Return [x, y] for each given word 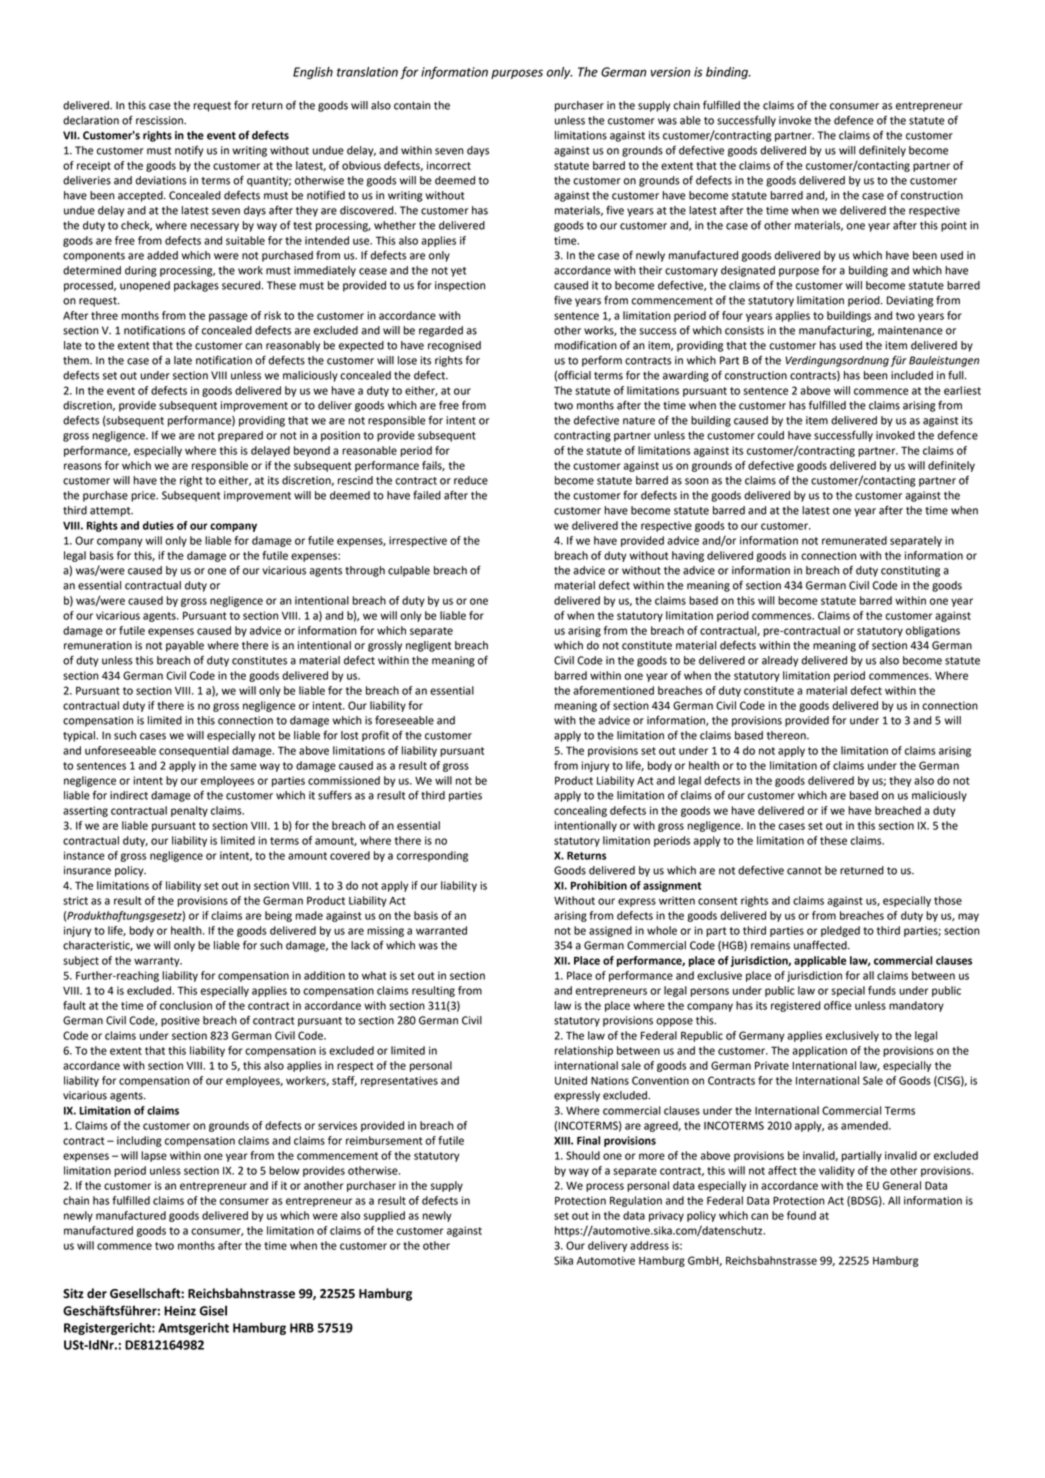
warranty [158, 962]
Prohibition [599, 885]
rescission [160, 120]
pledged [840, 931]
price [144, 496]
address [649, 1245]
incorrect [449, 165]
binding [728, 73]
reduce [471, 480]
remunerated [854, 540]
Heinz [180, 1311]
